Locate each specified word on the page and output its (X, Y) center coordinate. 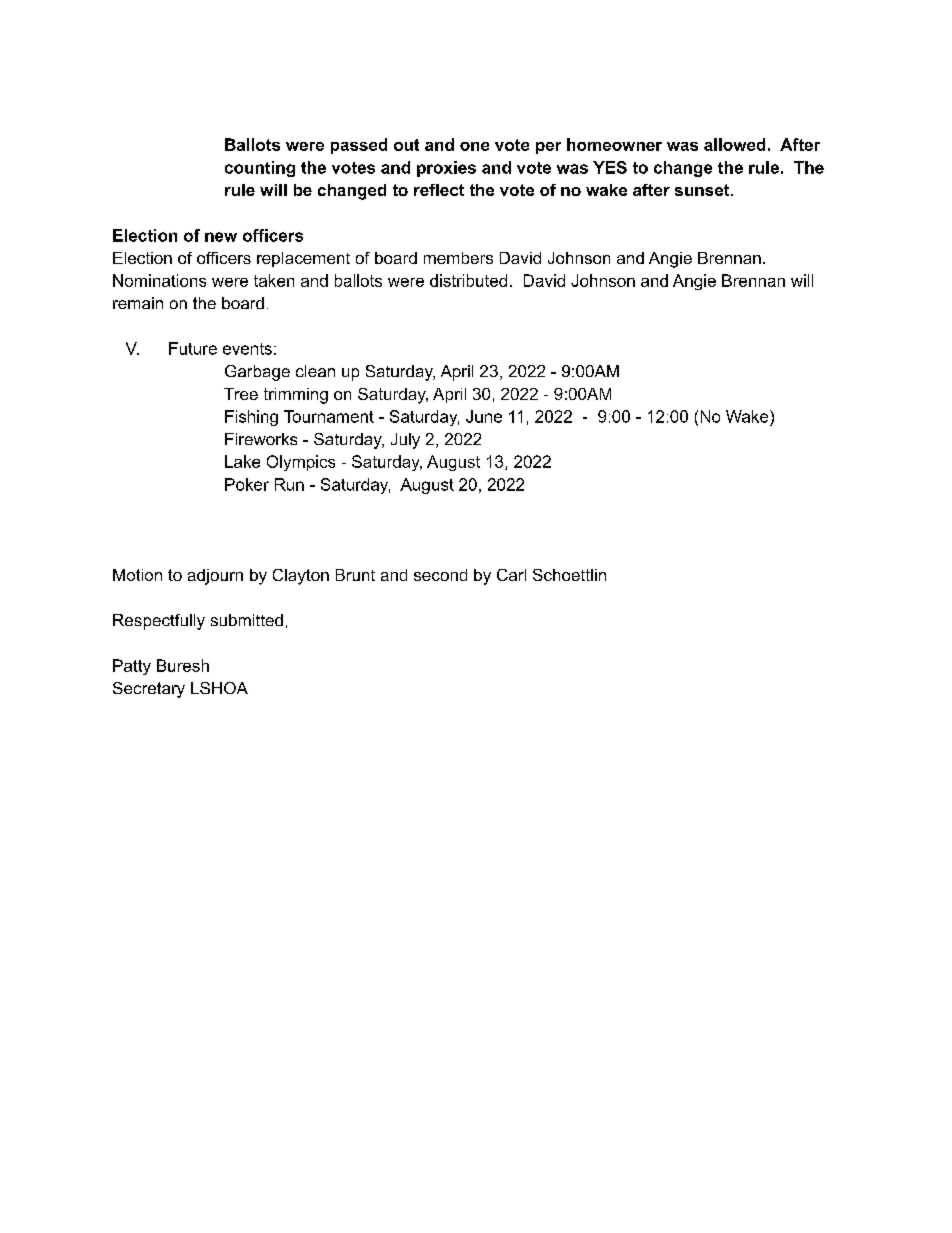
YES (610, 167)
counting (260, 169)
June (484, 416)
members (458, 258)
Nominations (159, 280)
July (405, 441)
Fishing (251, 418)
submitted (247, 620)
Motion (137, 575)
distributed (468, 280)
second (440, 575)
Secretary (149, 690)
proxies (446, 169)
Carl (511, 575)
